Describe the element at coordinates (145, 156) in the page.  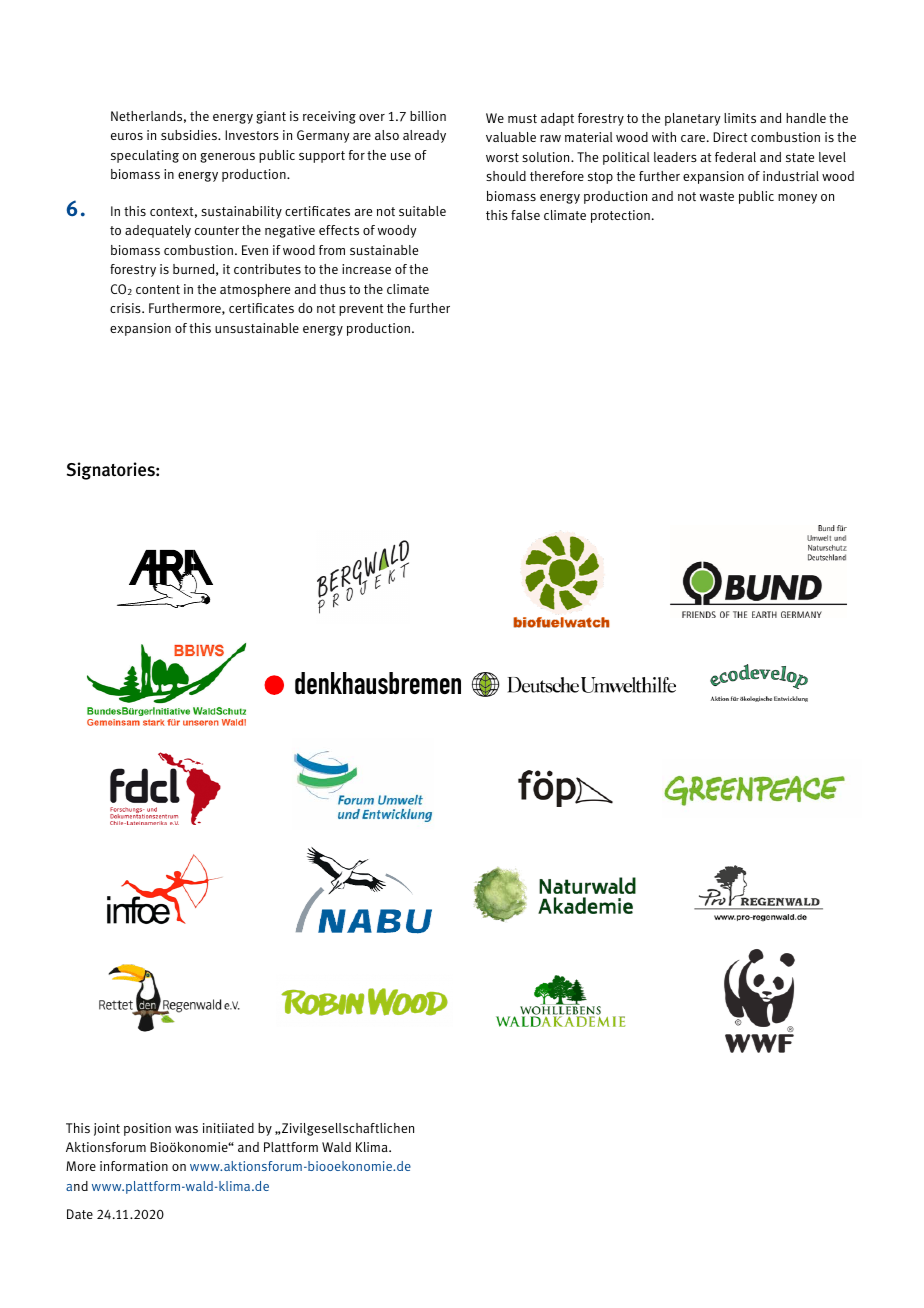
I see `speculating` at that location.
